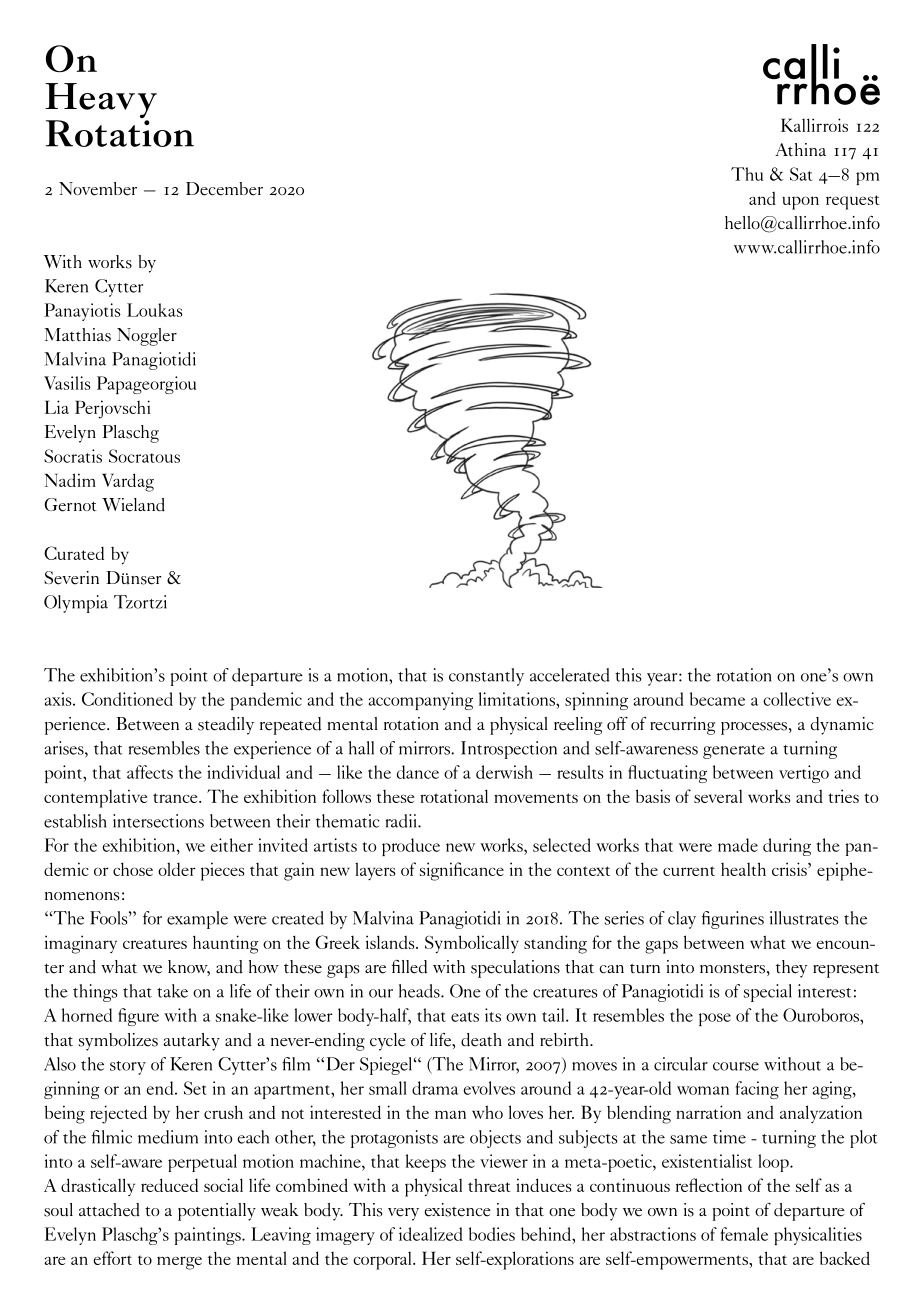 Image resolution: width=924 pixels, height=1308 pixels. Describe the element at coordinates (109, 1210) in the screenshot. I see `attached` at that location.
